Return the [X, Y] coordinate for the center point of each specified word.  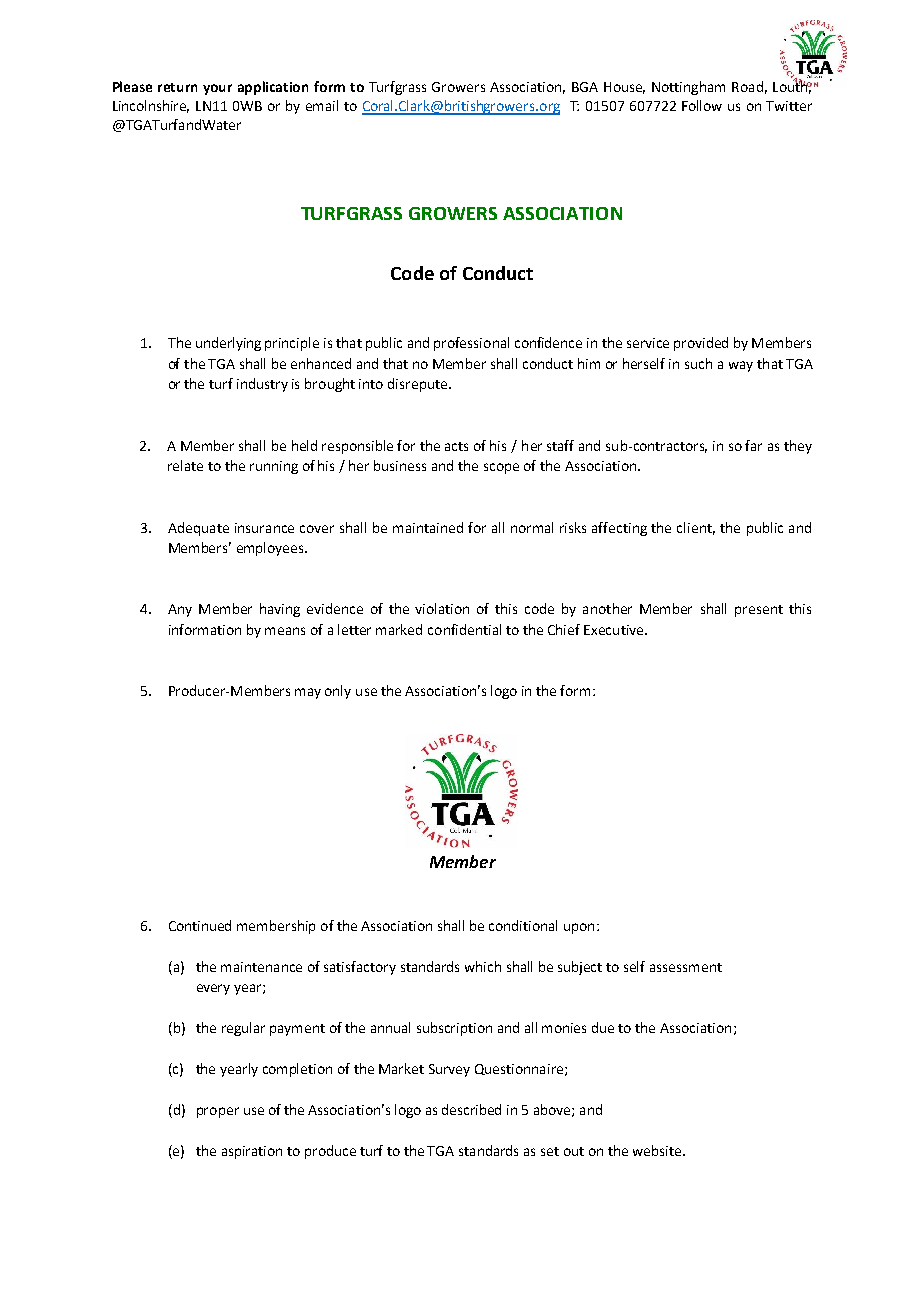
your [217, 89]
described [471, 1109]
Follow [702, 105]
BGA [585, 87]
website [658, 1150]
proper [218, 1112]
